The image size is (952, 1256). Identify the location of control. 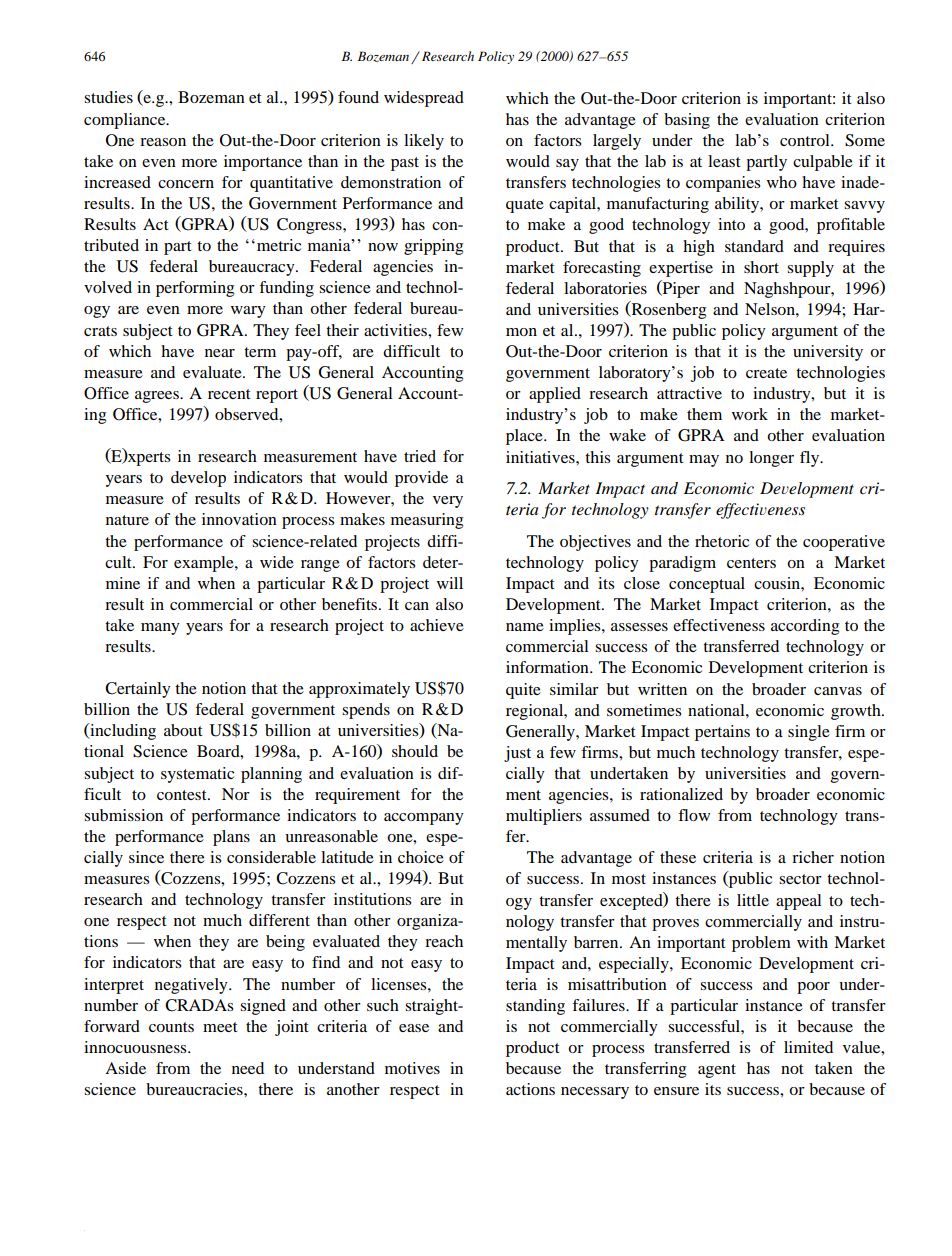
(806, 140).
